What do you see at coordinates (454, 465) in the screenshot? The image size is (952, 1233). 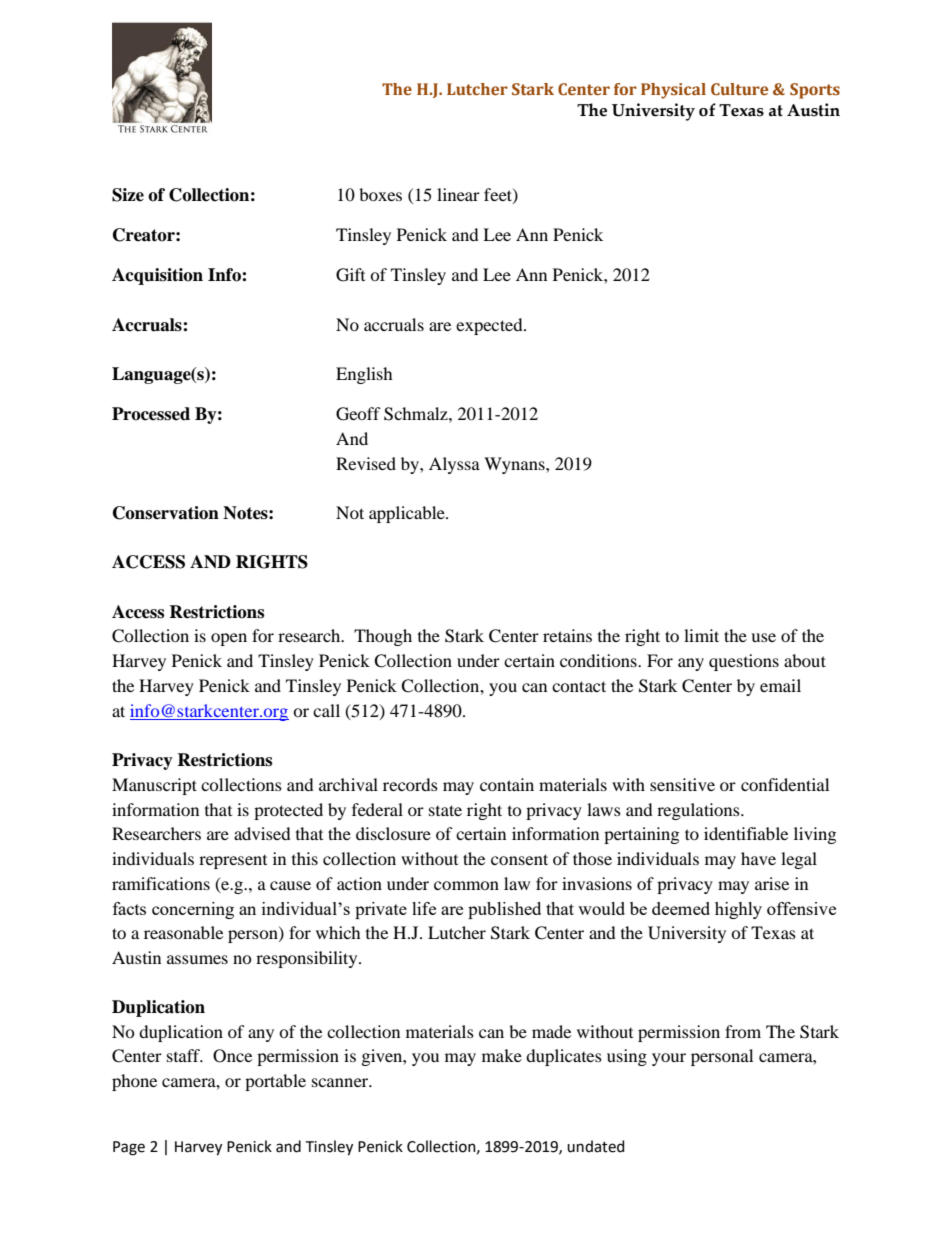 I see `Alyssa` at bounding box center [454, 465].
